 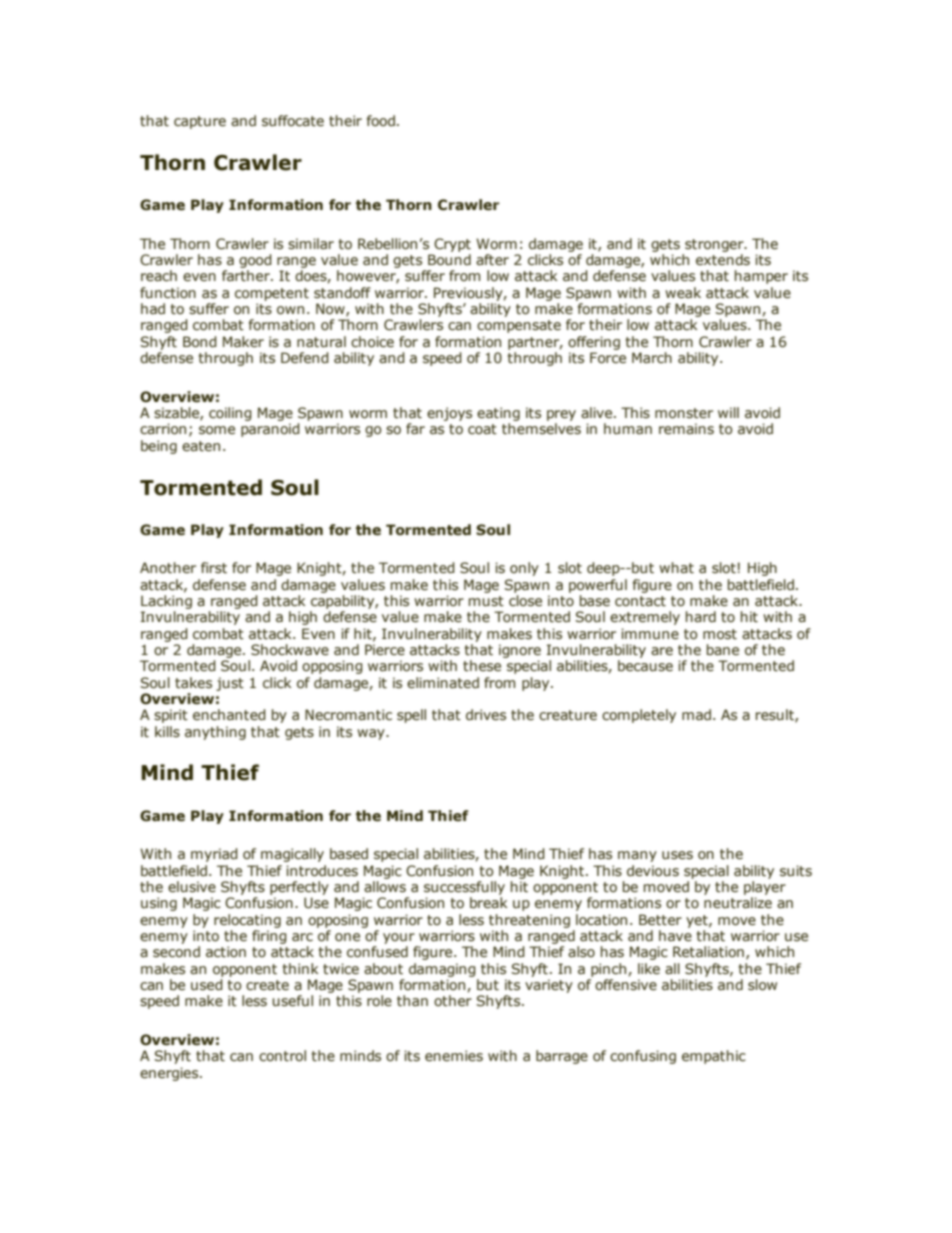 I want to click on compensate, so click(x=519, y=326).
